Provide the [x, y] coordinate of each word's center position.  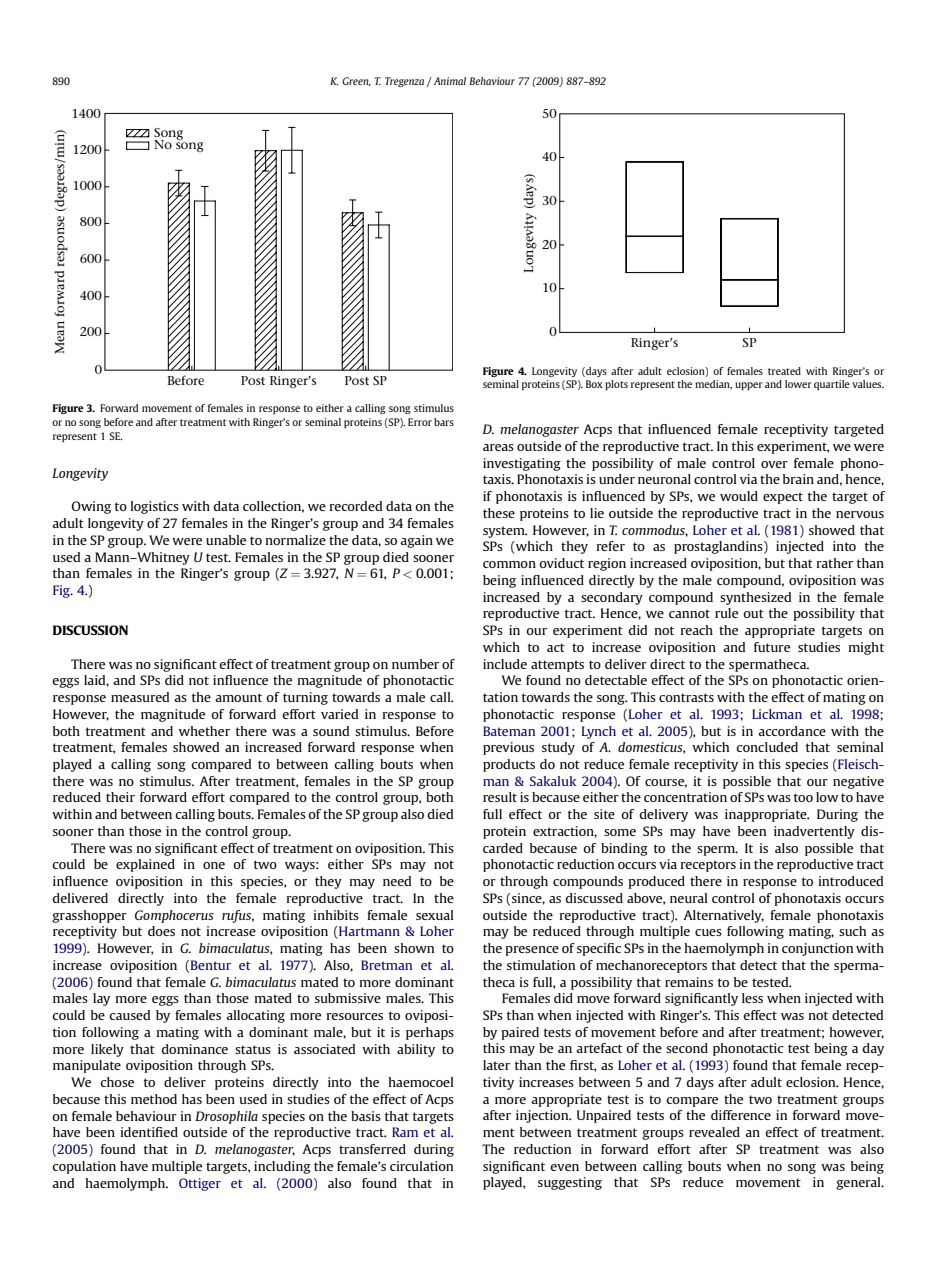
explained [145, 865]
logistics [155, 507]
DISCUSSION [90, 630]
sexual [435, 915]
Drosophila [226, 1117]
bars [444, 422]
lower [798, 384]
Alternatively [723, 916]
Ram [405, 1132]
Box [594, 384]
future [772, 647]
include [505, 664]
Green [356, 81]
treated [784, 371]
